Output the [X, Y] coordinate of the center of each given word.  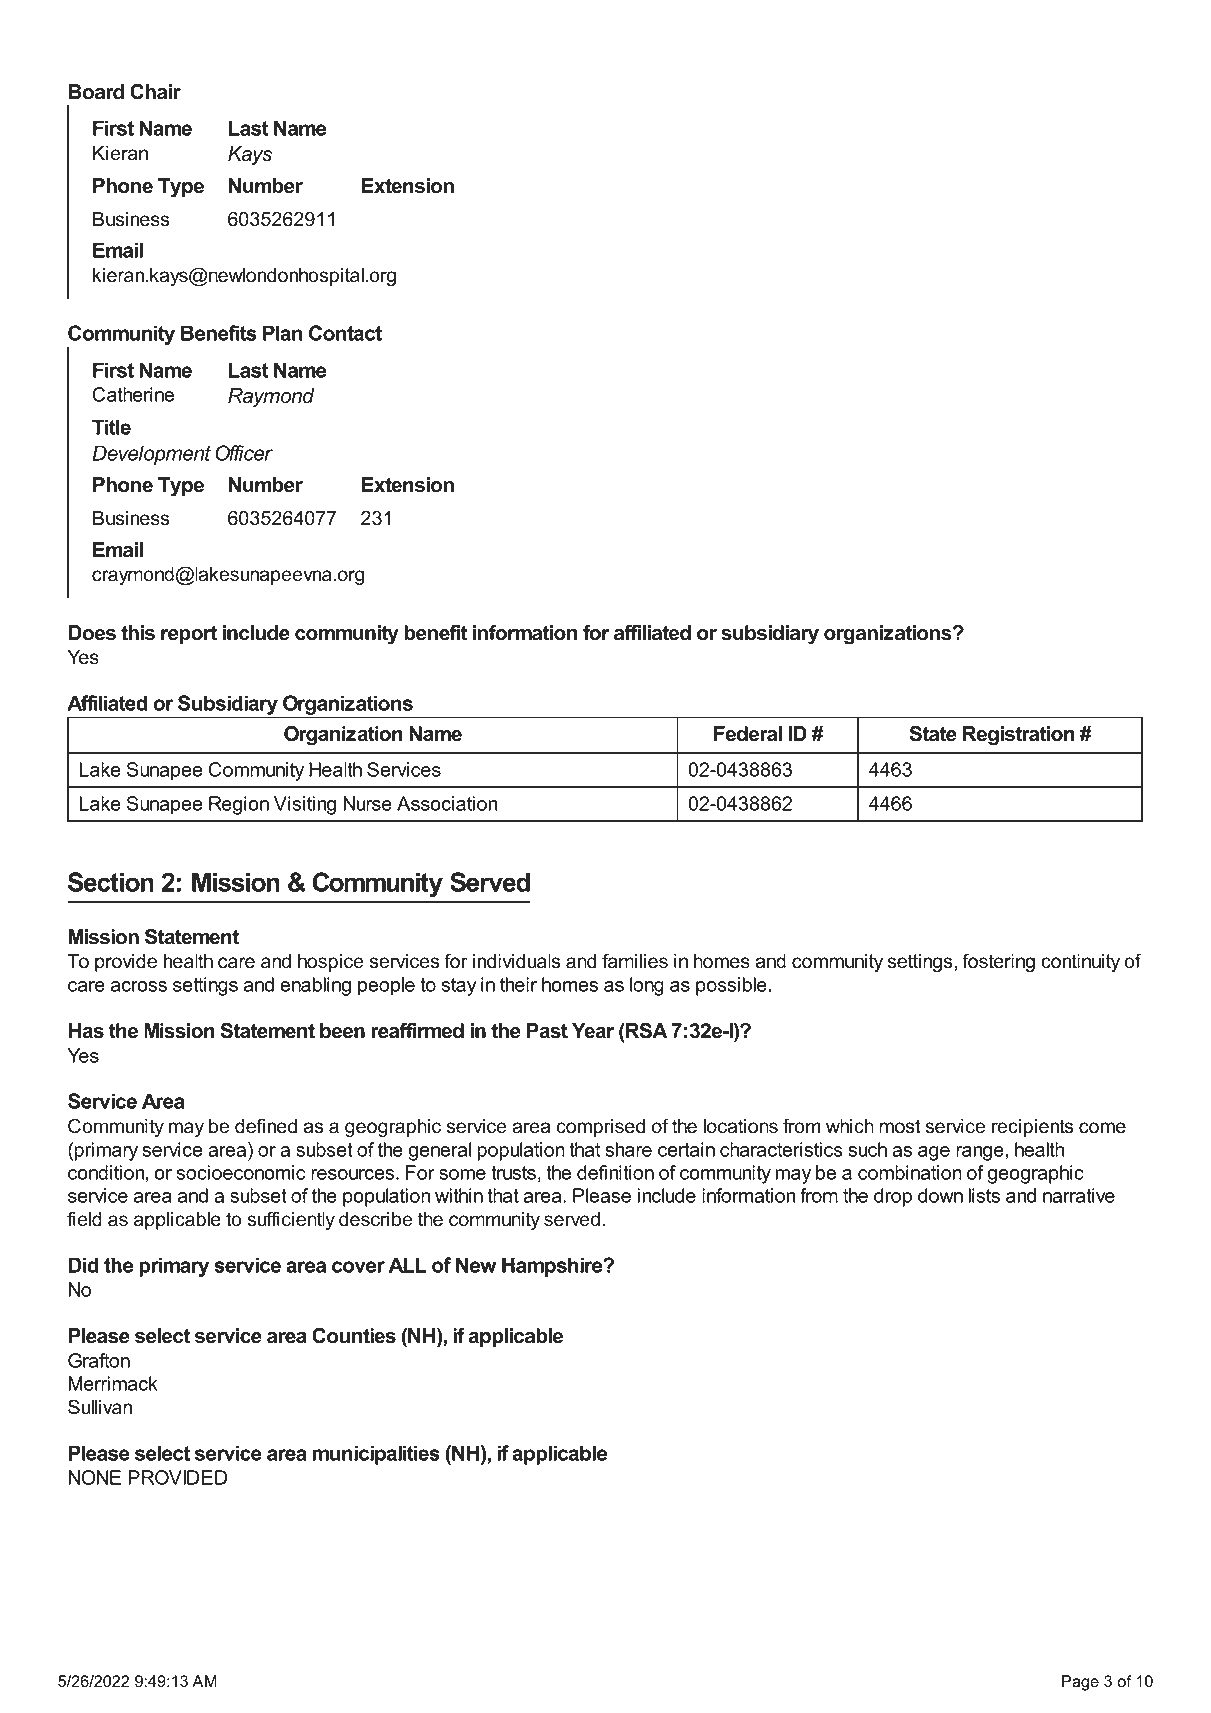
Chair [155, 92]
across [139, 986]
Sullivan [100, 1407]
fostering [999, 962]
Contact [345, 333]
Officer [244, 453]
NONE [95, 1477]
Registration [1019, 736]
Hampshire [553, 1267]
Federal [748, 734]
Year [593, 1031]
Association [447, 803]
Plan [283, 333]
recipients [1032, 1128]
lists [984, 1195]
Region [239, 805]
